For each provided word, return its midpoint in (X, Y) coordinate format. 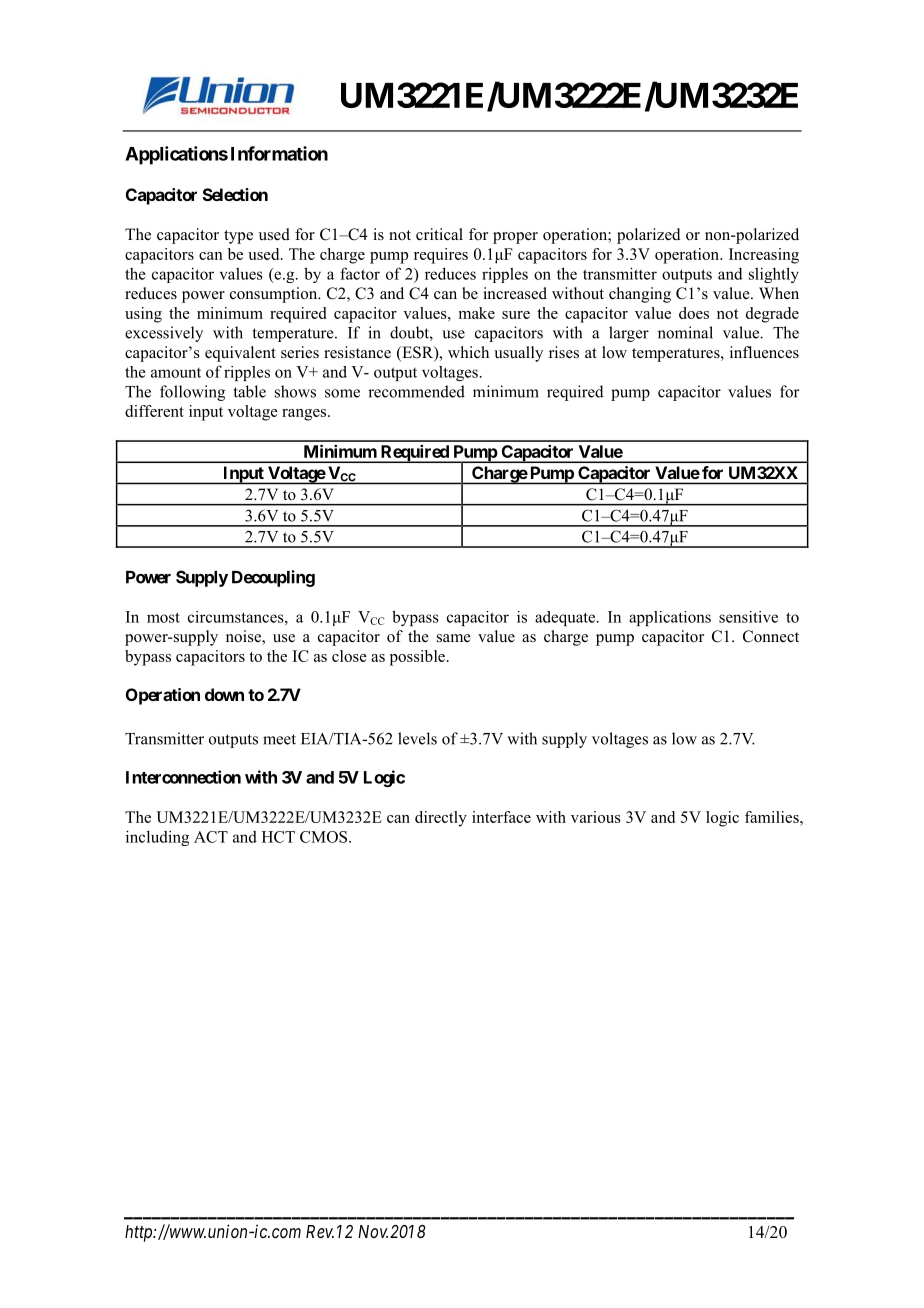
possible (417, 658)
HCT (278, 837)
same (454, 638)
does (694, 313)
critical (439, 234)
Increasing (764, 256)
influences (764, 352)
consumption (275, 295)
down (224, 694)
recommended (416, 391)
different (154, 411)
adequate (566, 618)
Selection (235, 194)
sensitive (748, 617)
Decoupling (273, 578)
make (477, 313)
